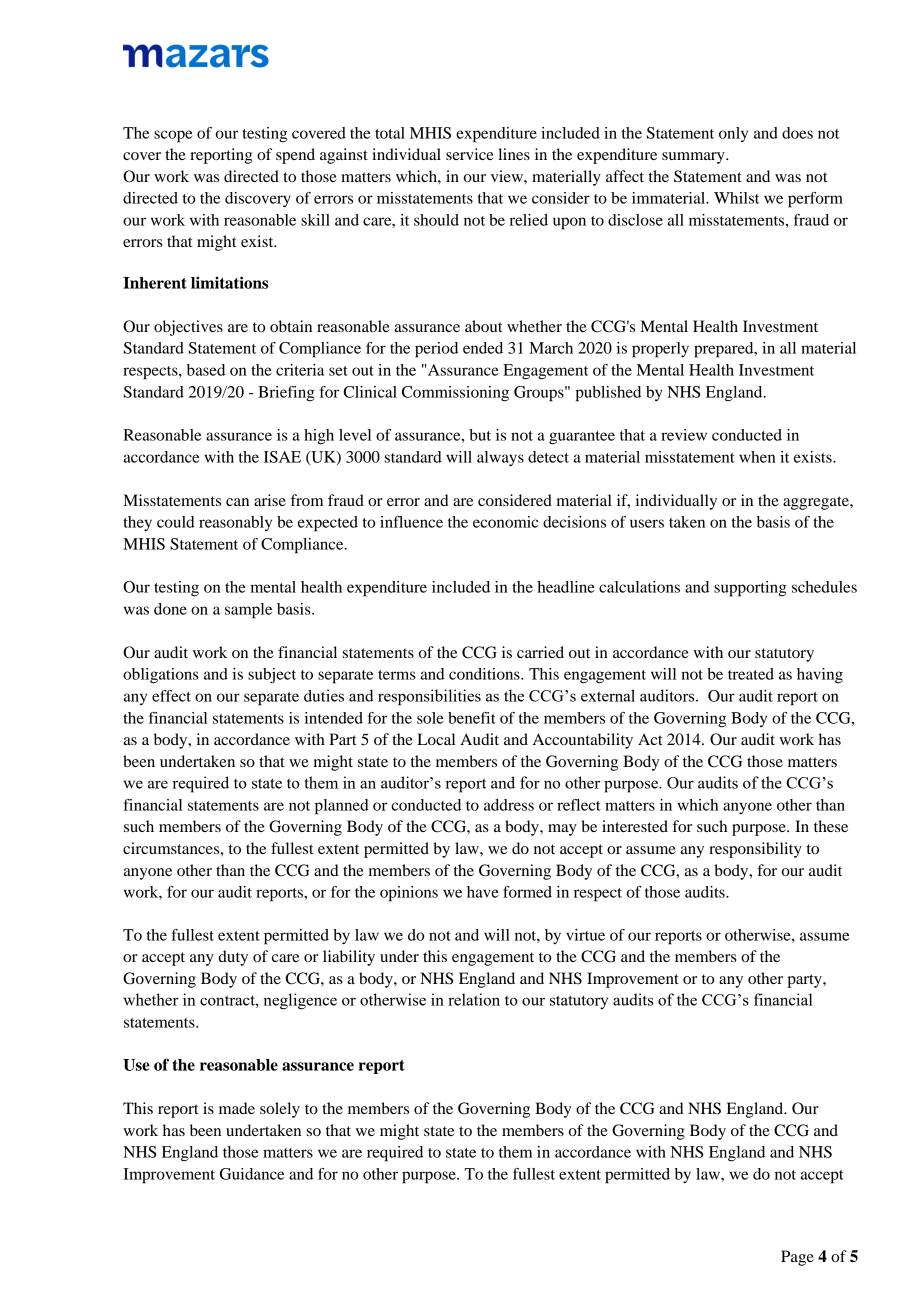 Image resolution: width=924 pixels, height=1308 pixels. Describe the element at coordinates (755, 850) in the screenshot. I see `responsibility` at that location.
